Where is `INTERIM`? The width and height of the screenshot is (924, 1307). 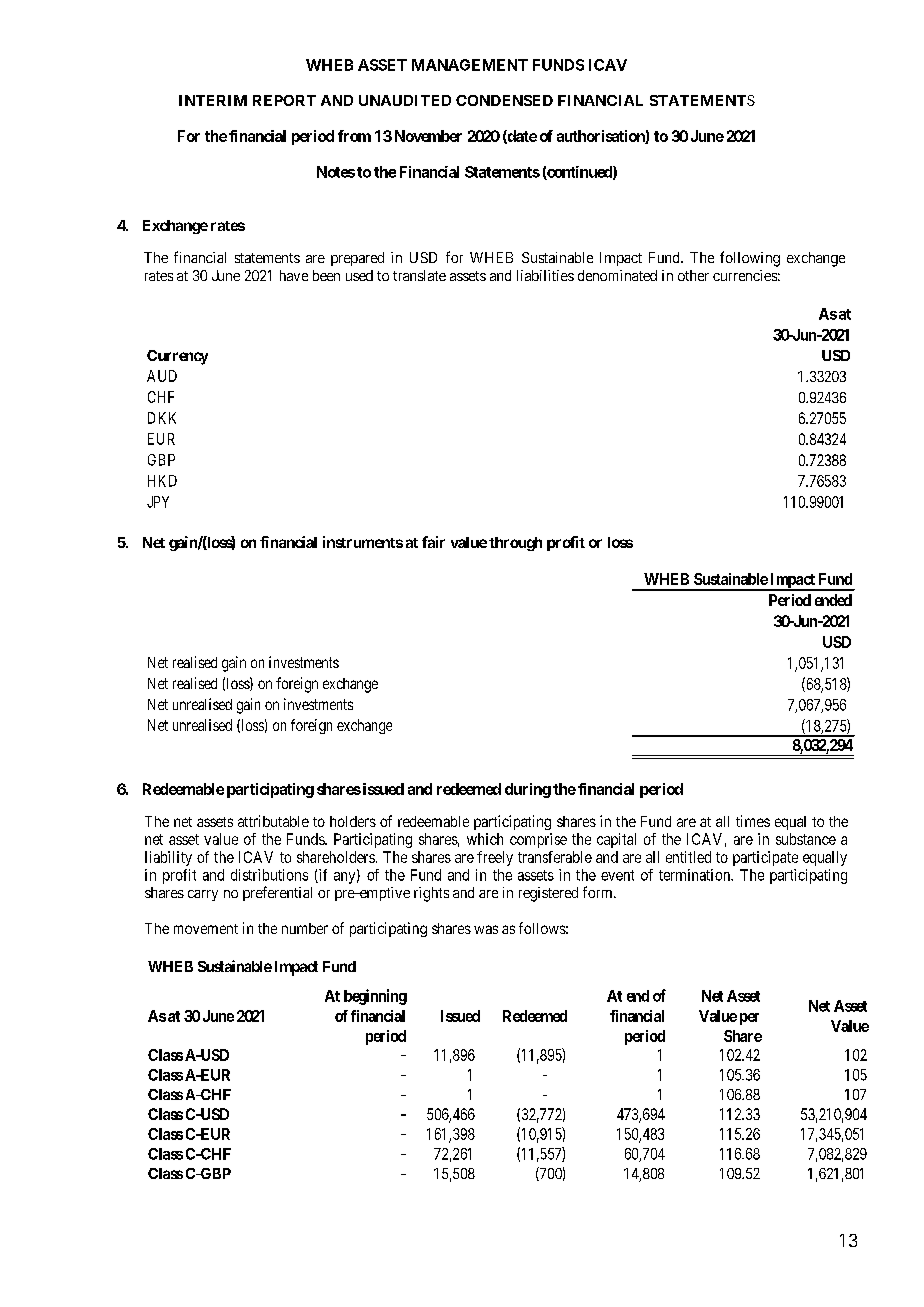 INTERIM is located at coordinates (213, 100).
